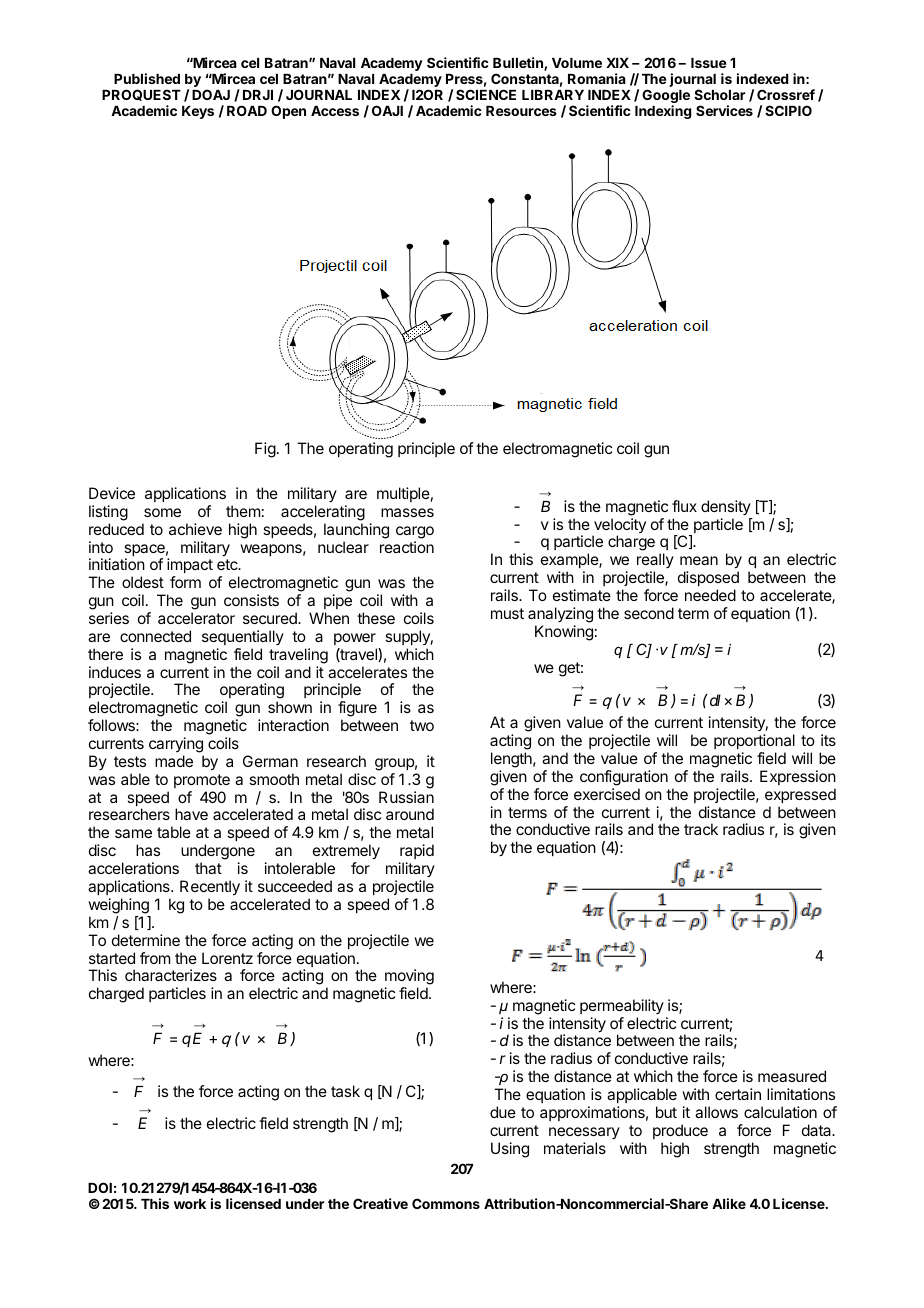  I want to click on masses, so click(407, 512).
